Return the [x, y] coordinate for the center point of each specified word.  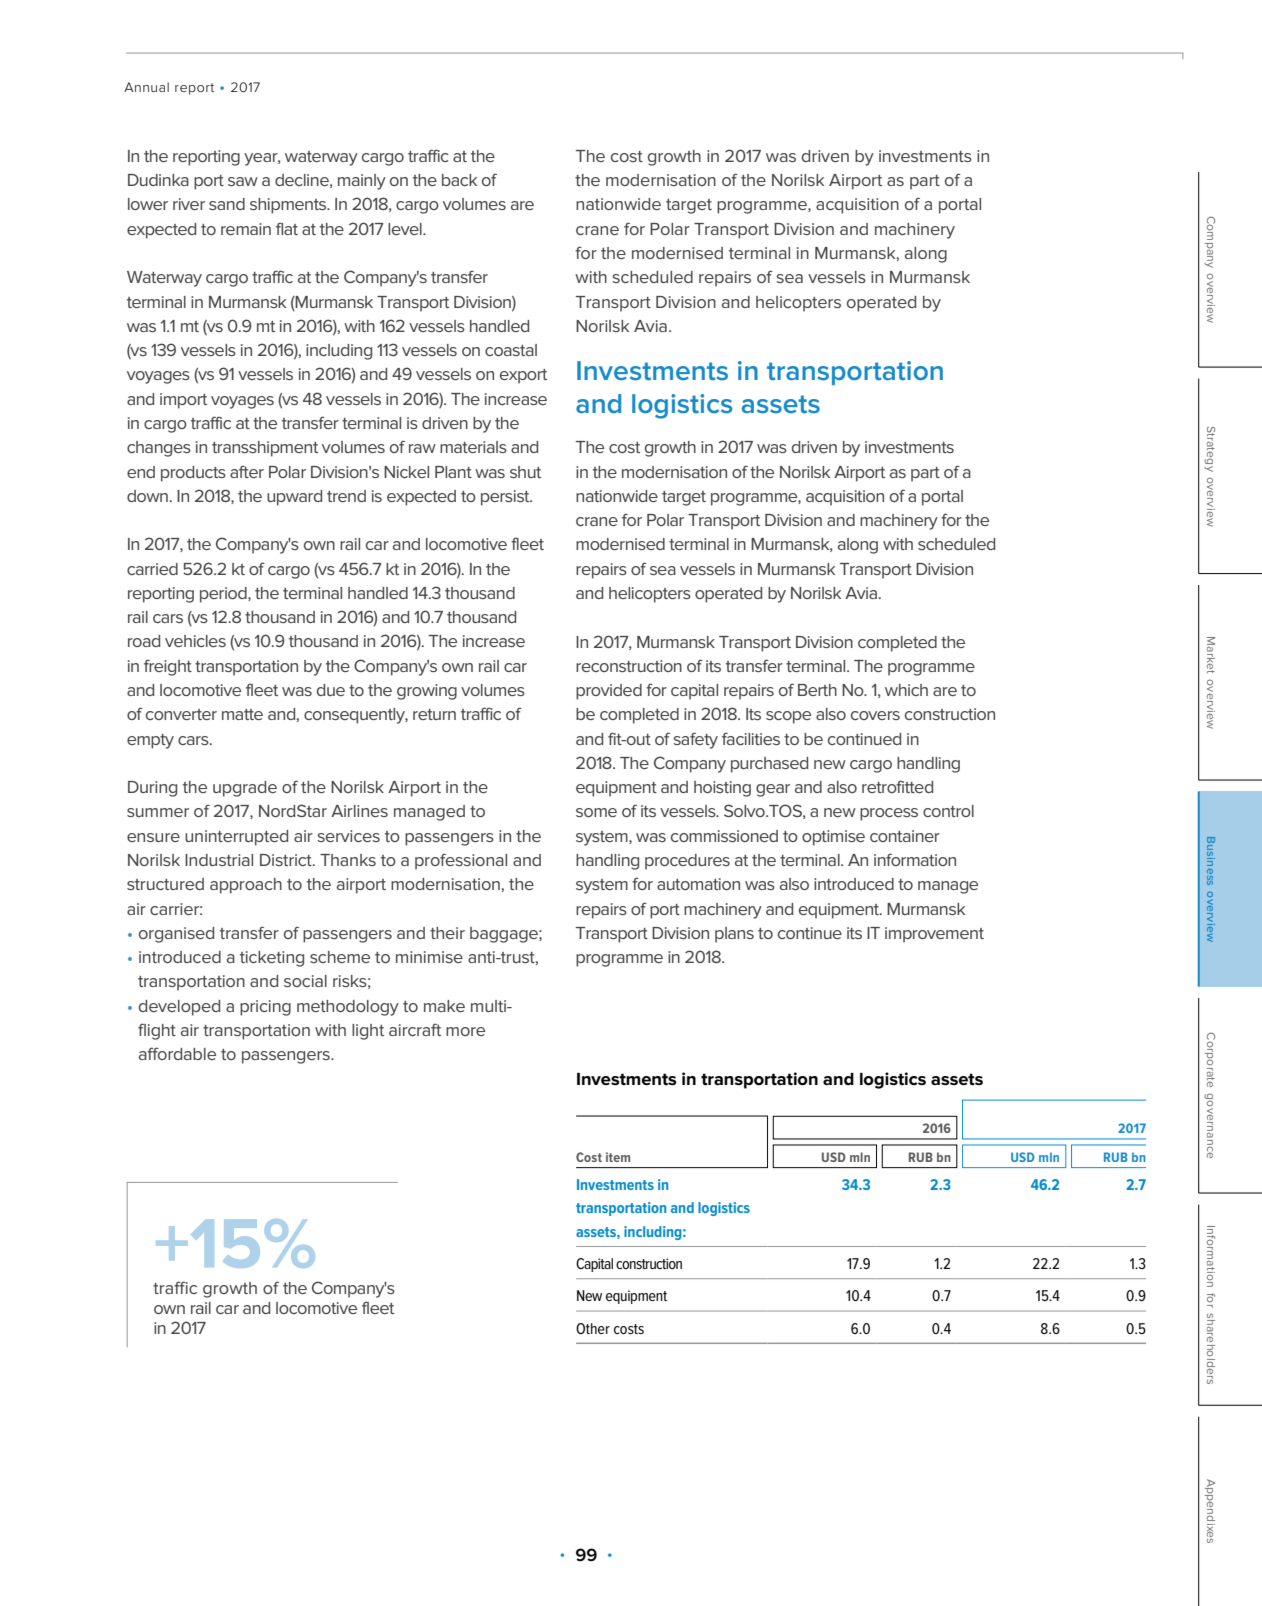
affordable [177, 1053]
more [465, 1031]
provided [609, 692]
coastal [511, 350]
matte [242, 714]
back [459, 180]
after [247, 471]
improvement [934, 935]
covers [875, 715]
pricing [265, 1008]
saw [243, 181]
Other [593, 1328]
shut [525, 472]
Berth [817, 690]
